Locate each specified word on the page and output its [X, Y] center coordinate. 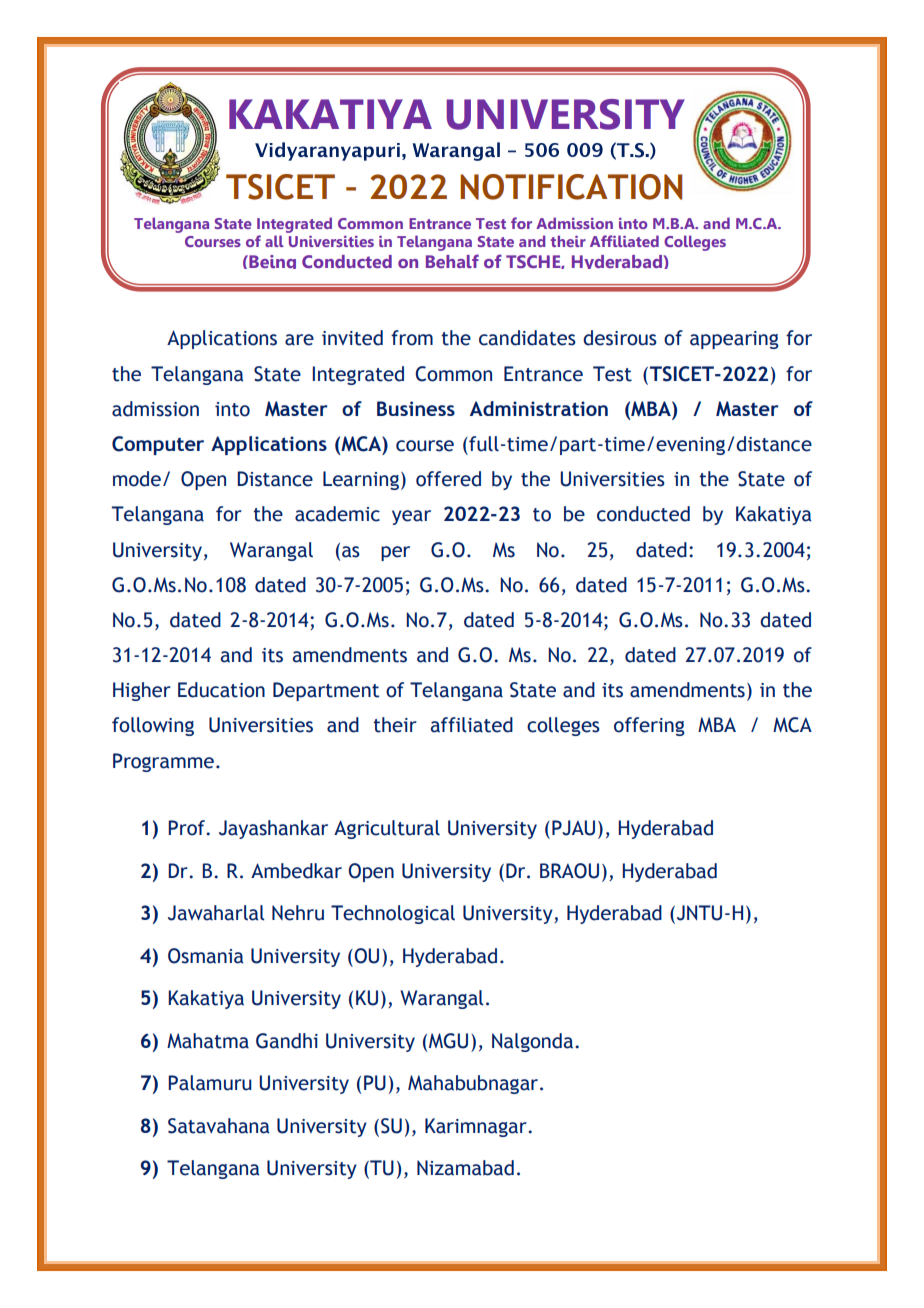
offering [649, 726]
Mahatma [208, 1041]
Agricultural [387, 829]
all [274, 241]
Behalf [452, 261]
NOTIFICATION [571, 187]
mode [137, 479]
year [411, 517]
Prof [188, 828]
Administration [539, 408]
